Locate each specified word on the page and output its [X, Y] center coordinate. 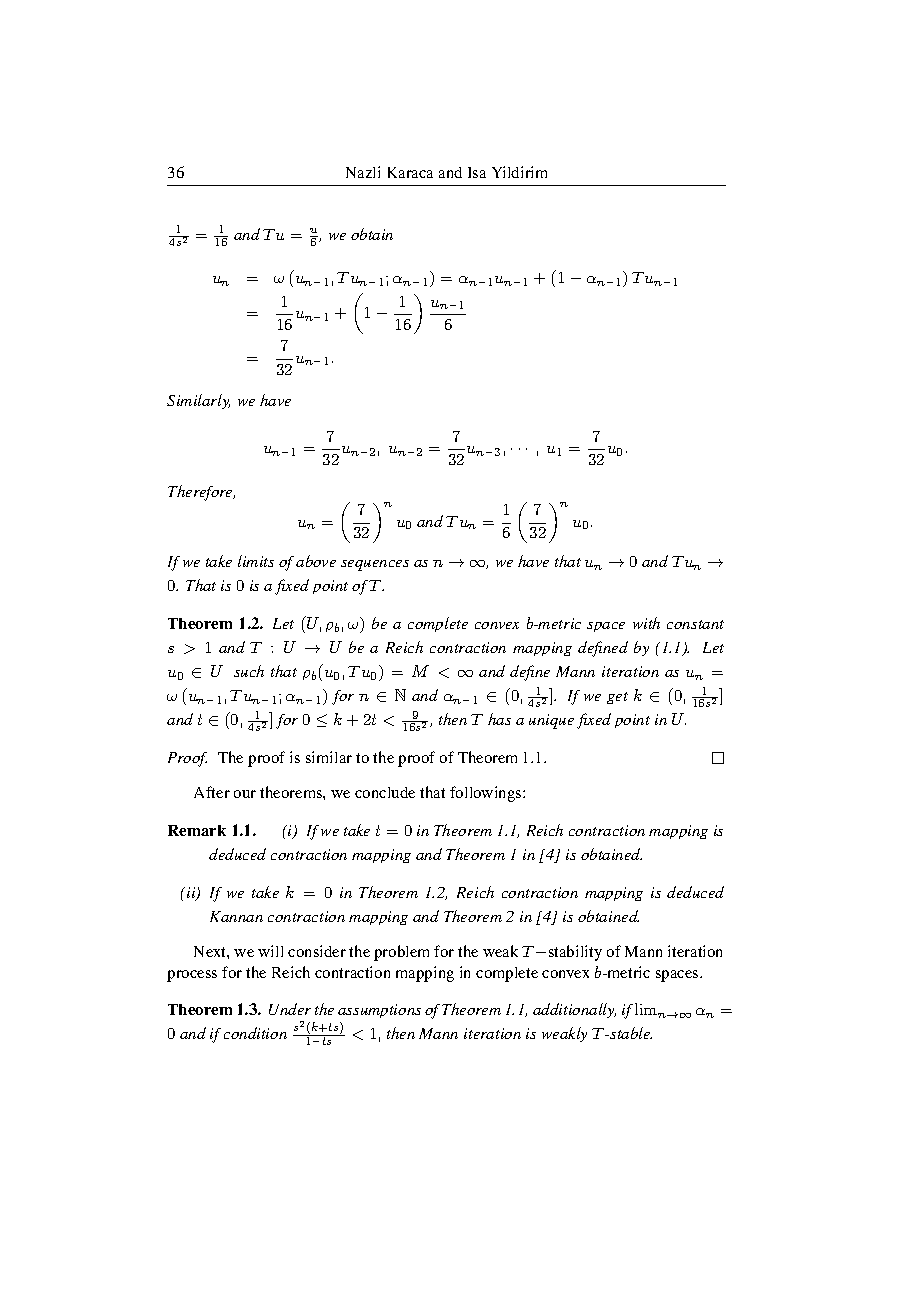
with [646, 623]
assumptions [379, 1011]
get [617, 698]
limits [256, 561]
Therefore [201, 493]
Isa [477, 172]
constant [695, 624]
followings [487, 794]
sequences [375, 565]
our [245, 794]
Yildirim [519, 172]
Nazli [363, 172]
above [316, 561]
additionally [574, 1010]
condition [255, 1033]
